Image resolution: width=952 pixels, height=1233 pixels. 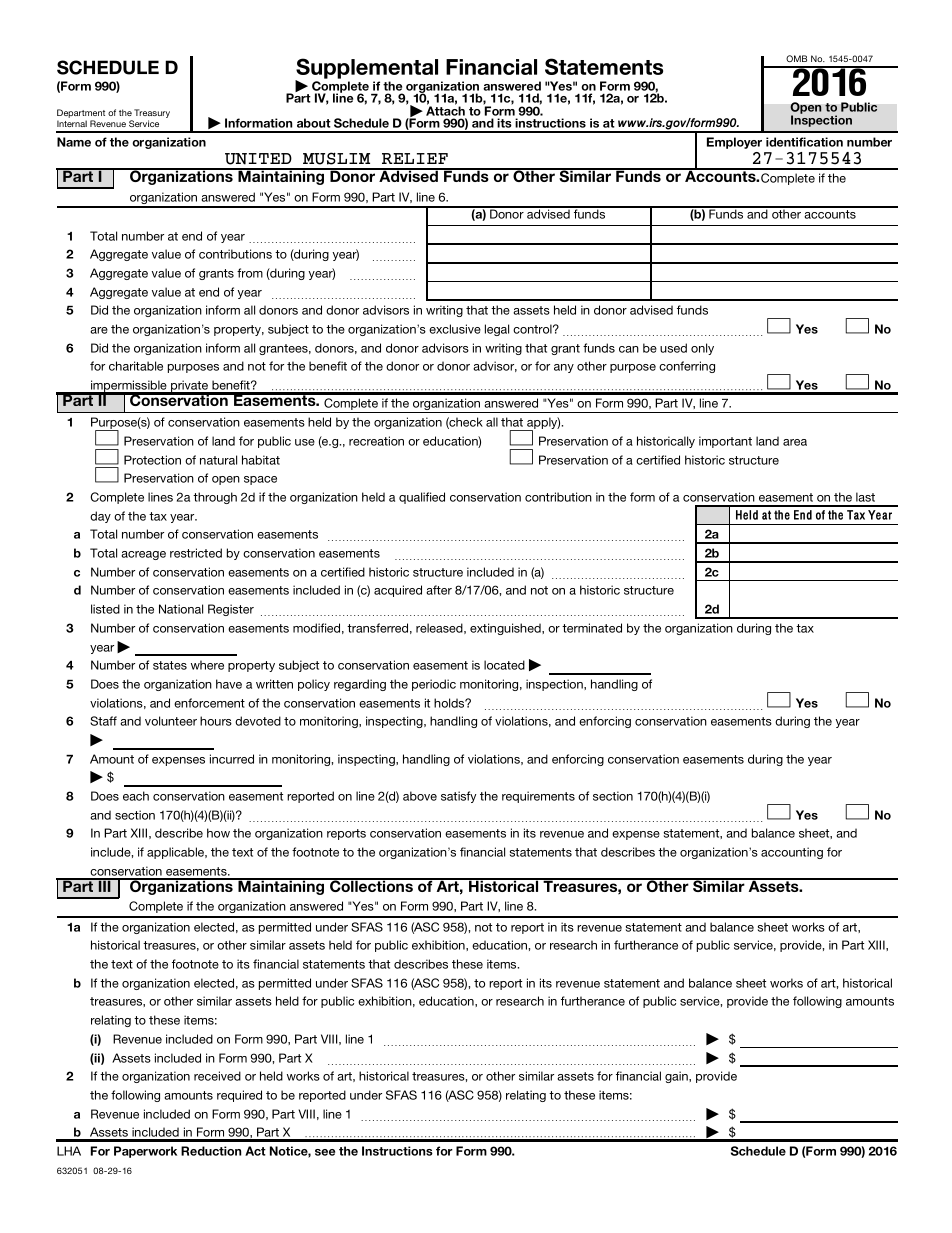 I want to click on National, so click(x=181, y=609).
